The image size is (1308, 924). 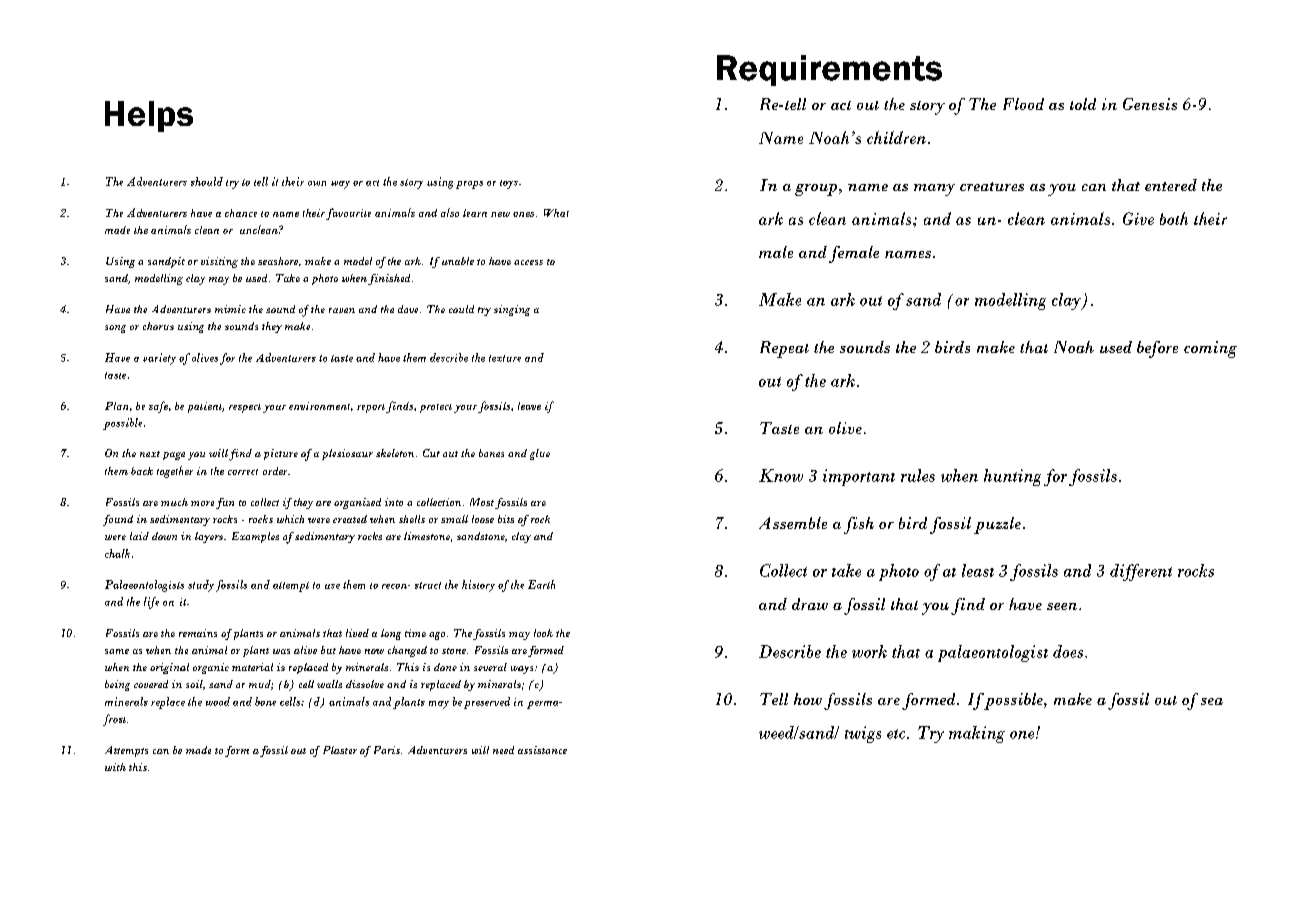 I want to click on Helps, so click(x=149, y=116).
